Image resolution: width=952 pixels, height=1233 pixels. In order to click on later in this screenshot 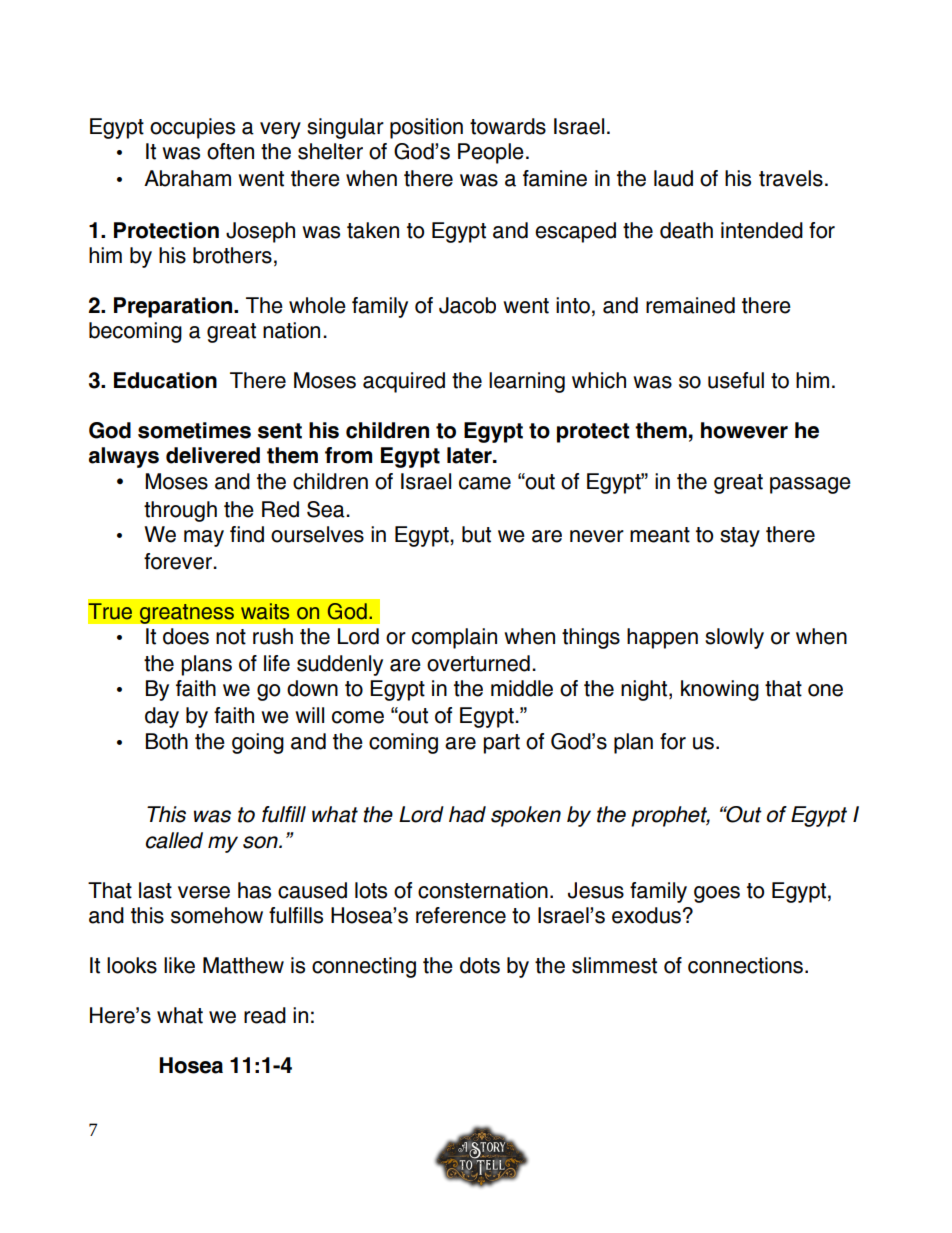, I will do `click(470, 455)`.
